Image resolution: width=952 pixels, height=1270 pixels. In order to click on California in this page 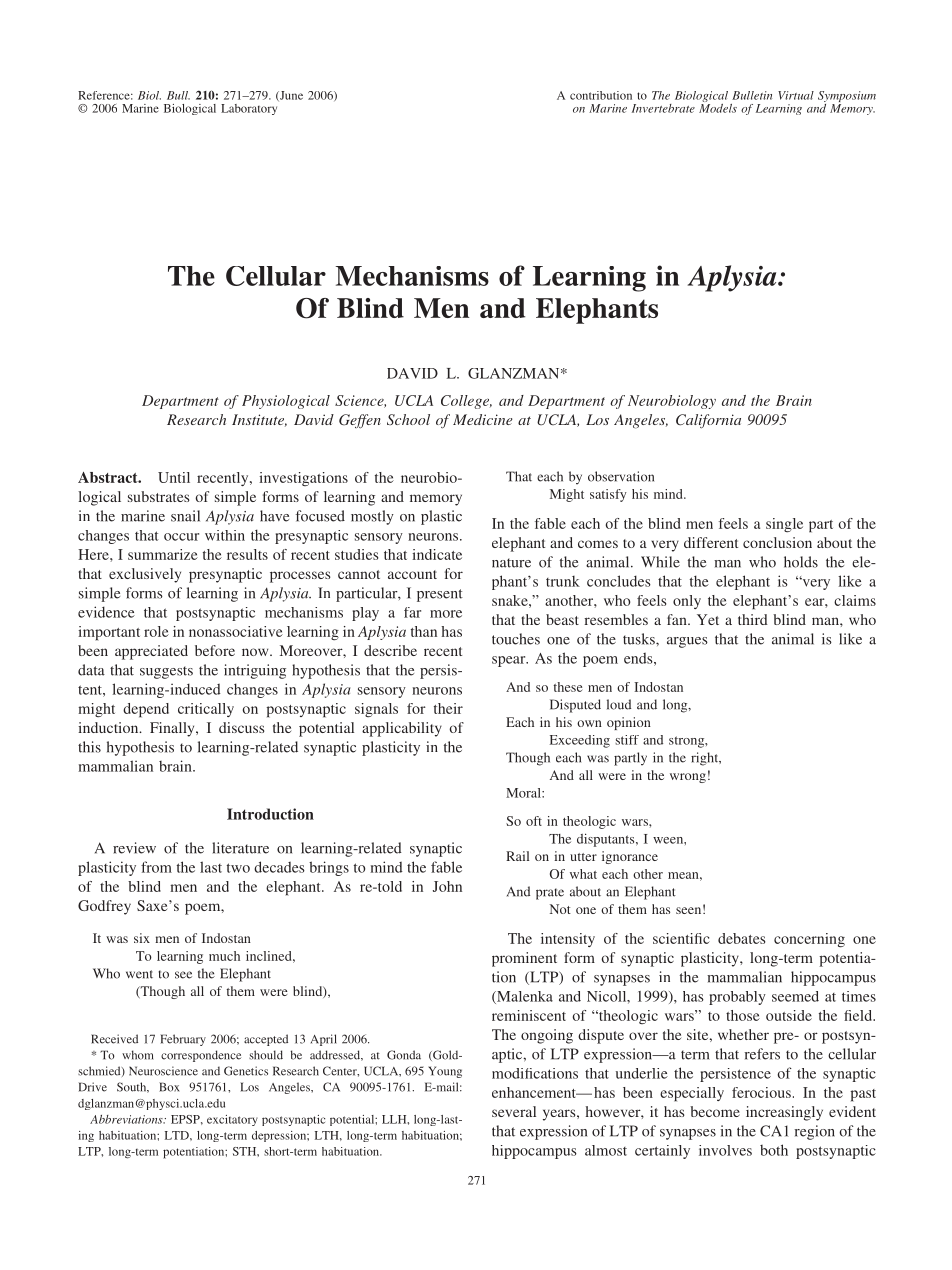, I will do `click(708, 421)`.
